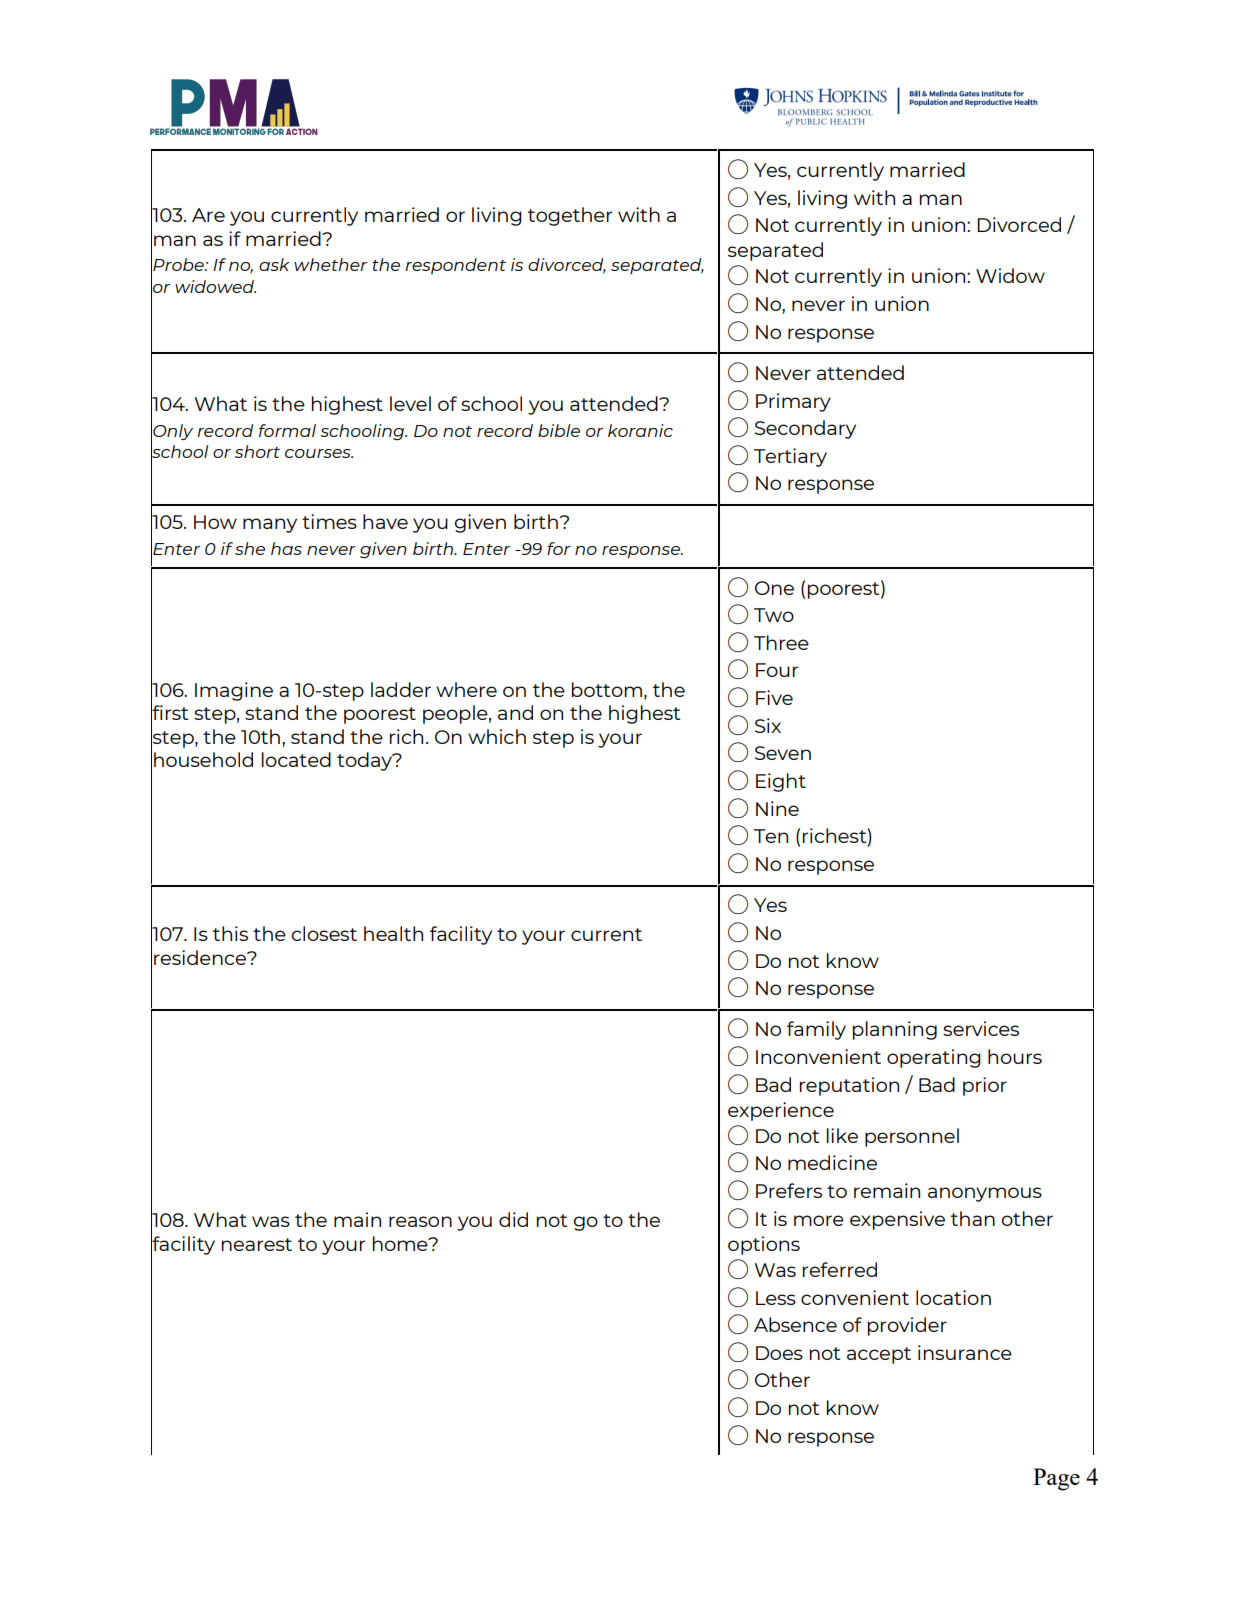 Image resolution: width=1242 pixels, height=1607 pixels. What do you see at coordinates (401, 1243) in the document?
I see `home` at bounding box center [401, 1243].
